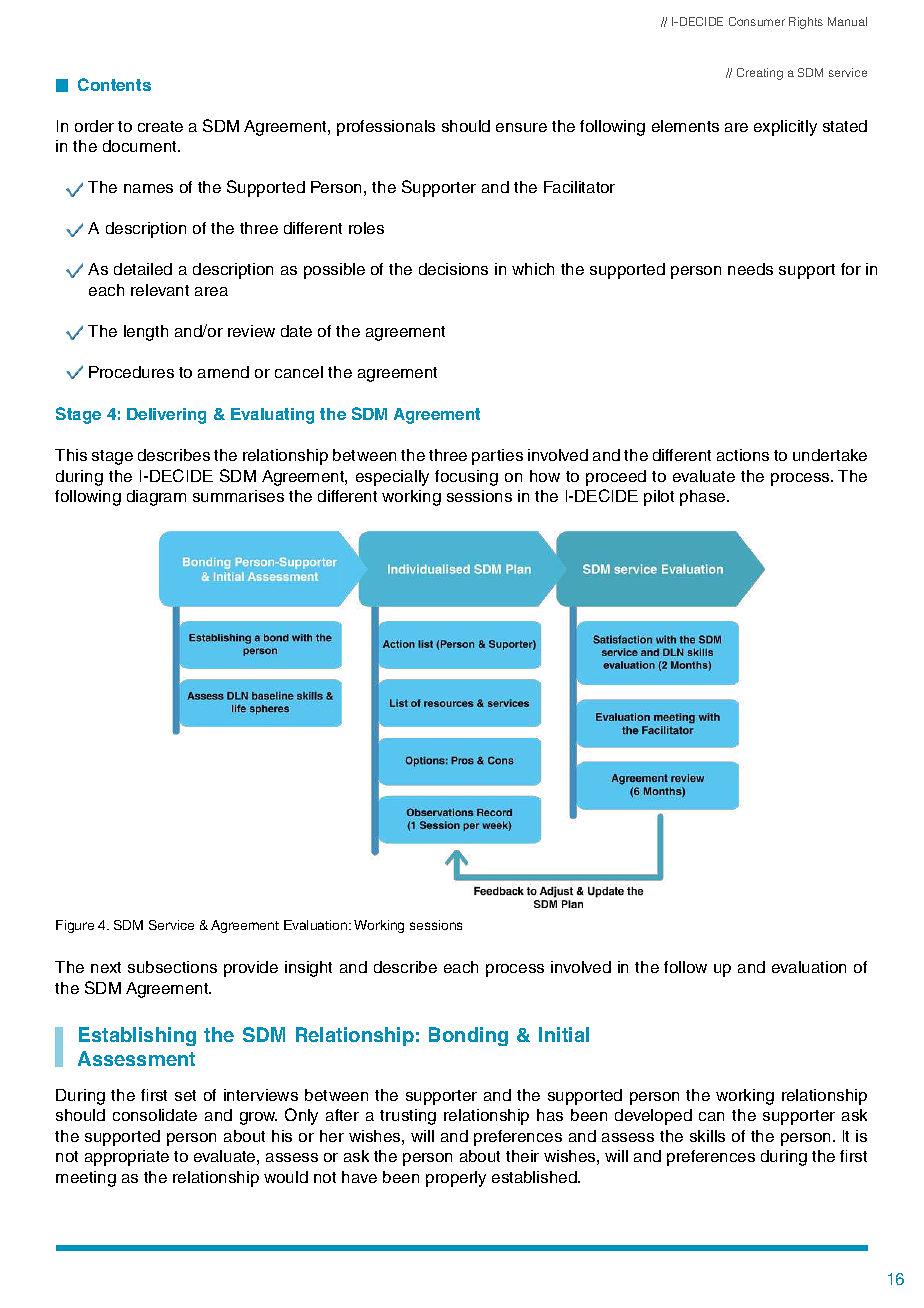  I want to click on appropriate, so click(127, 1158).
